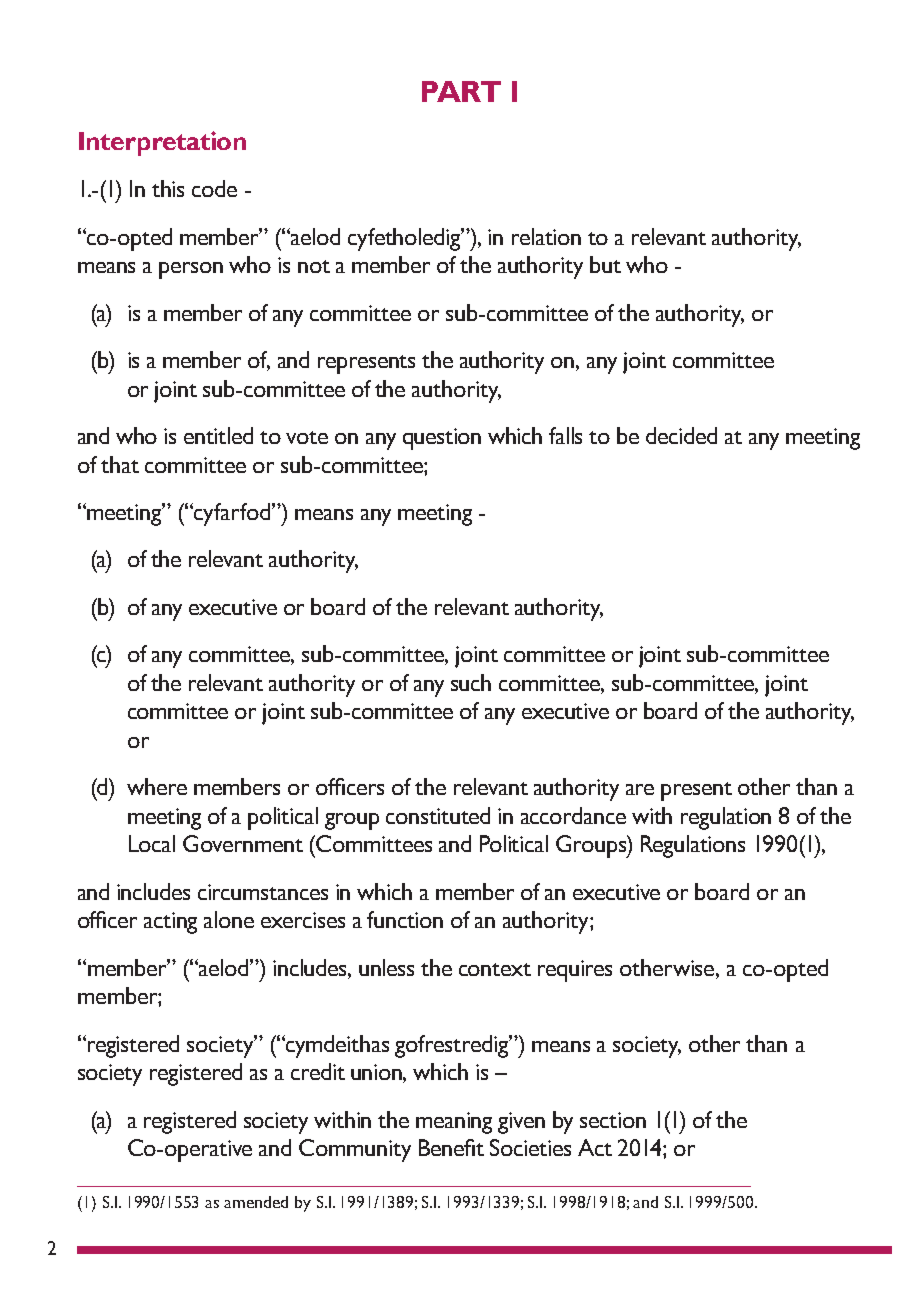 The width and height of the screenshot is (924, 1311). I want to click on such, so click(471, 682).
